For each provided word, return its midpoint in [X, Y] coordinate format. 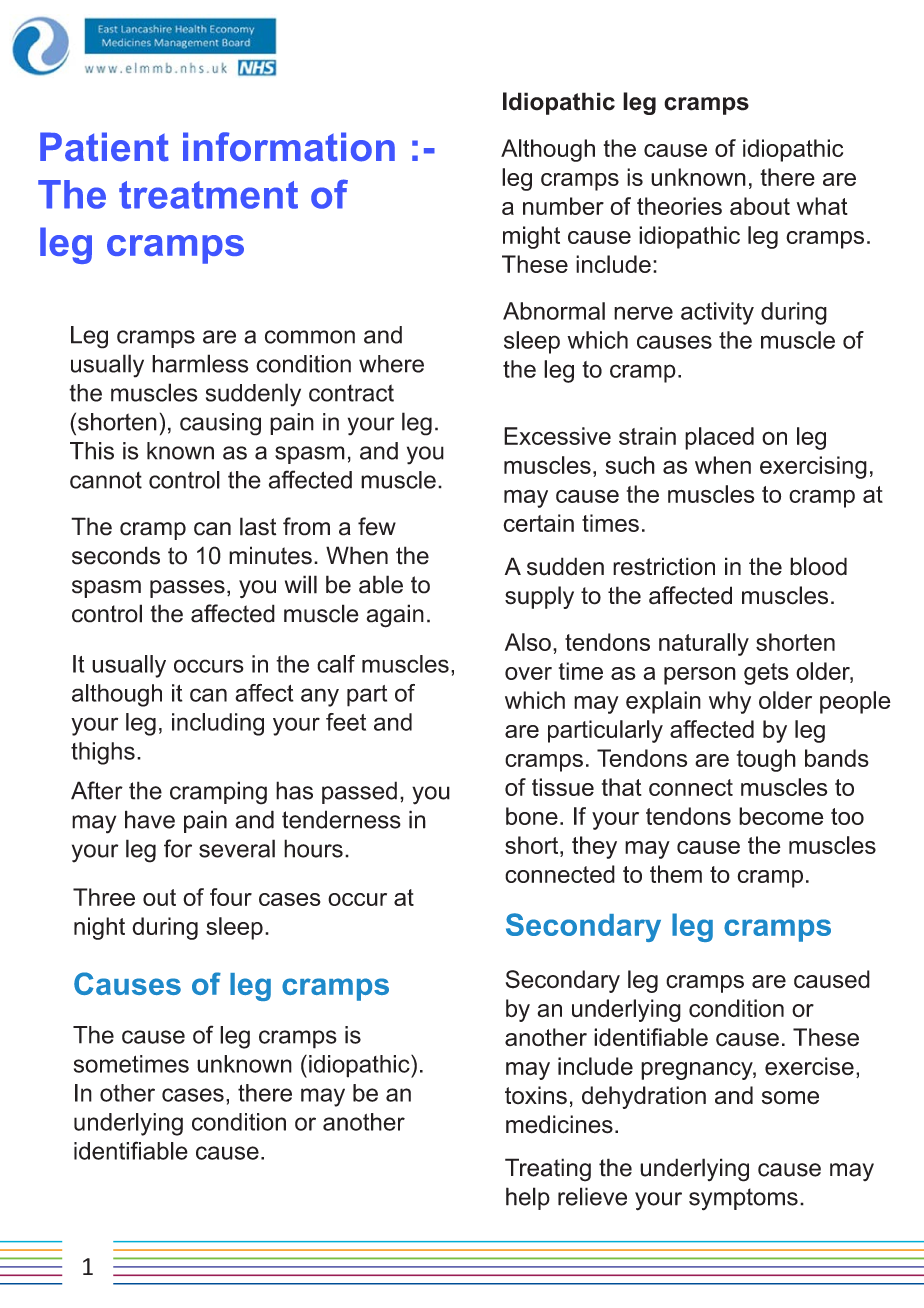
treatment [208, 195]
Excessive [557, 436]
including [218, 724]
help [528, 1198]
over [528, 673]
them [676, 874]
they [594, 847]
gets [766, 674]
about [760, 206]
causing [220, 424]
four [231, 897]
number [563, 206]
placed [719, 438]
